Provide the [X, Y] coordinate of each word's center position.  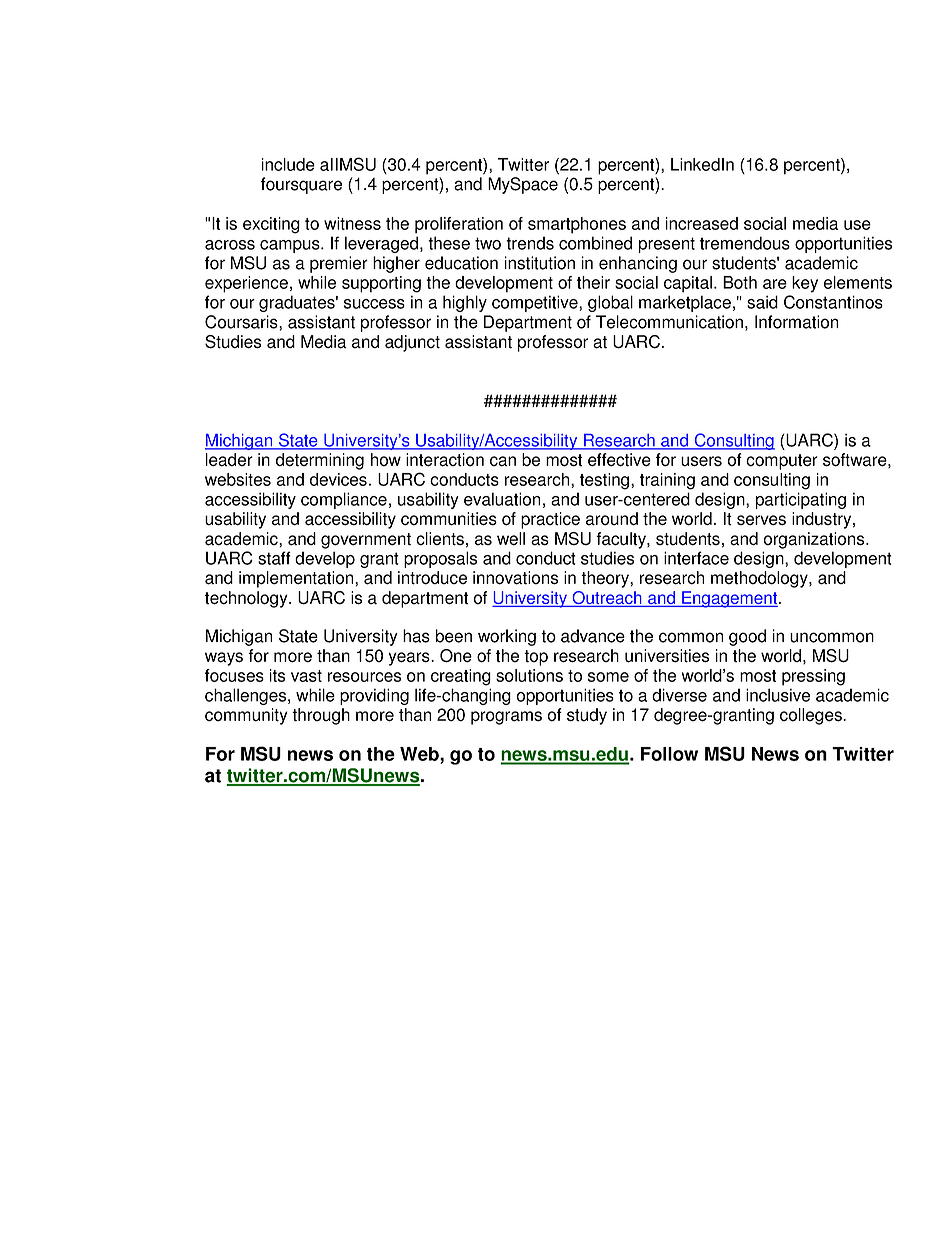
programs [506, 718]
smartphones [577, 225]
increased [702, 223]
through [321, 716]
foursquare [301, 185]
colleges [812, 716]
